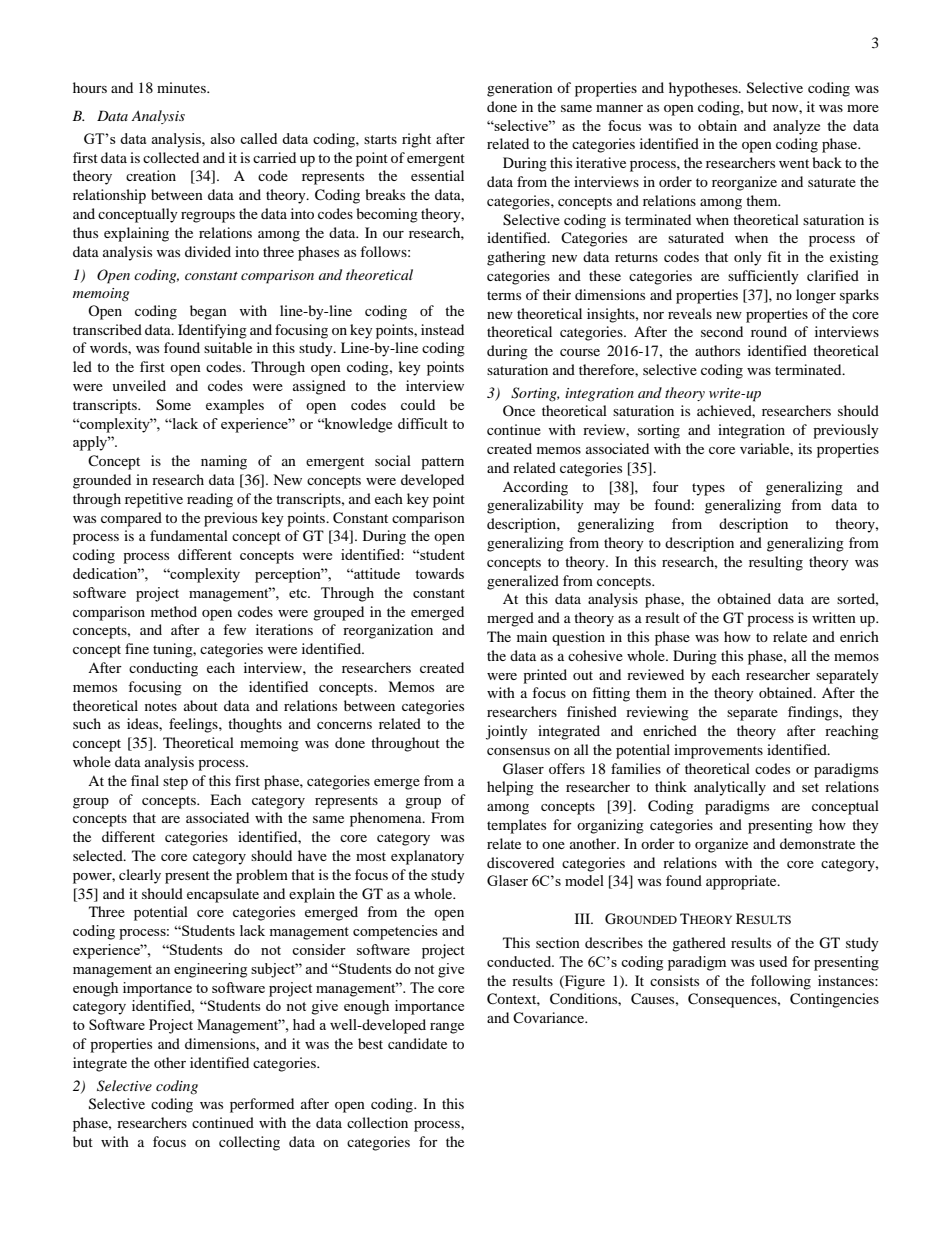 The height and width of the document is (1233, 952). Describe the element at coordinates (174, 611) in the document. I see `method` at that location.
